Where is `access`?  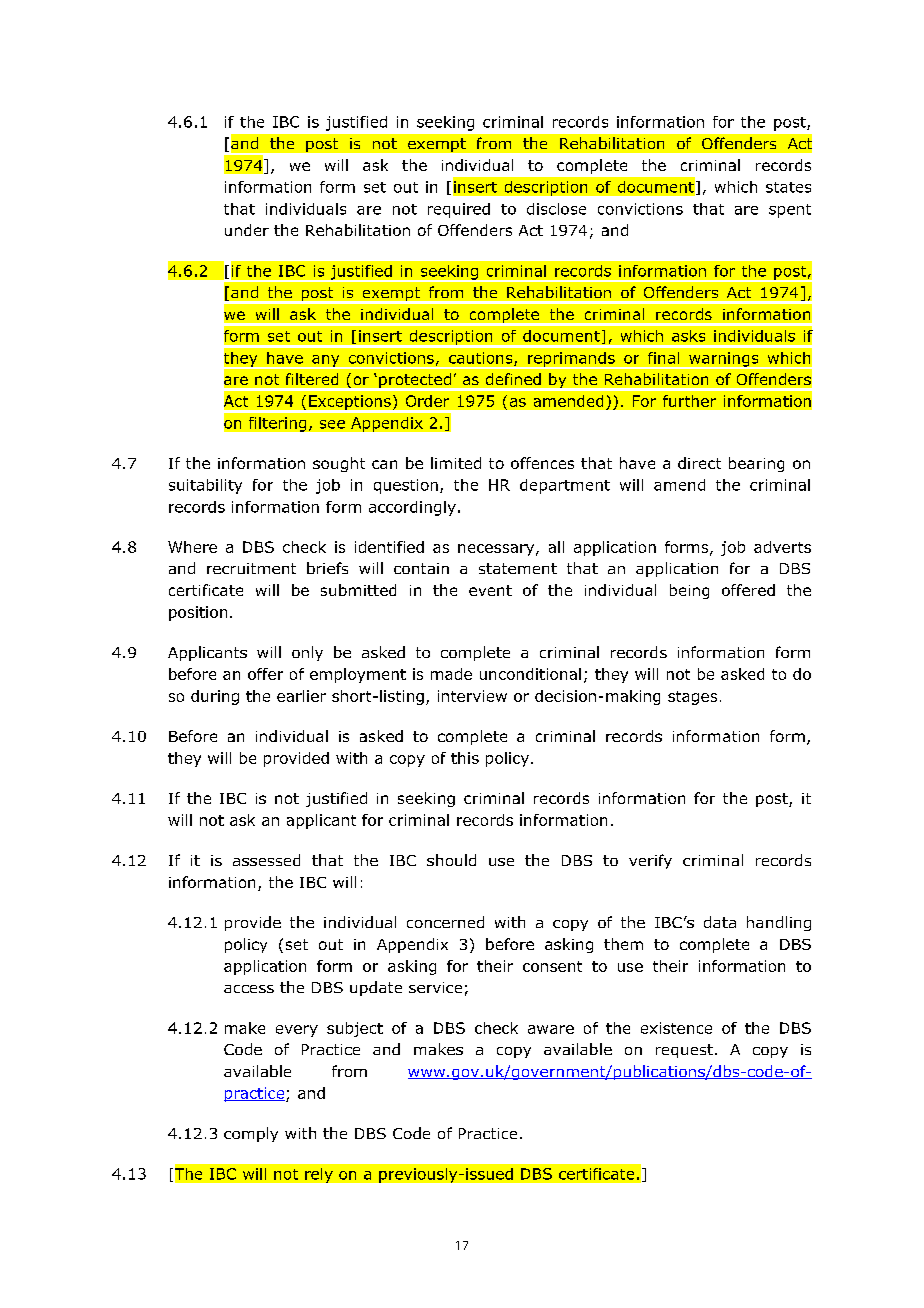 access is located at coordinates (249, 989).
